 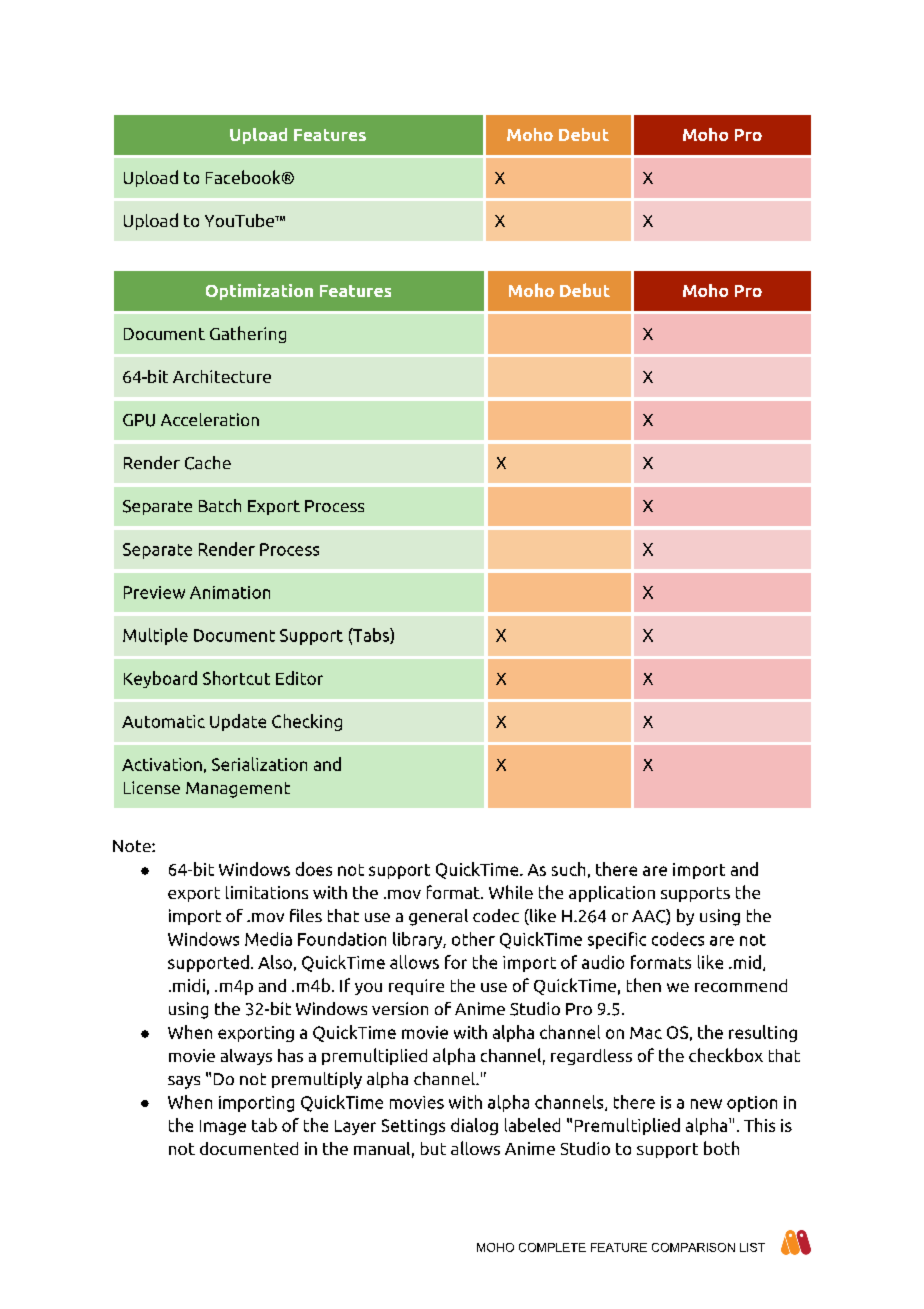 What do you see at coordinates (189, 985) in the screenshot?
I see `midi` at bounding box center [189, 985].
